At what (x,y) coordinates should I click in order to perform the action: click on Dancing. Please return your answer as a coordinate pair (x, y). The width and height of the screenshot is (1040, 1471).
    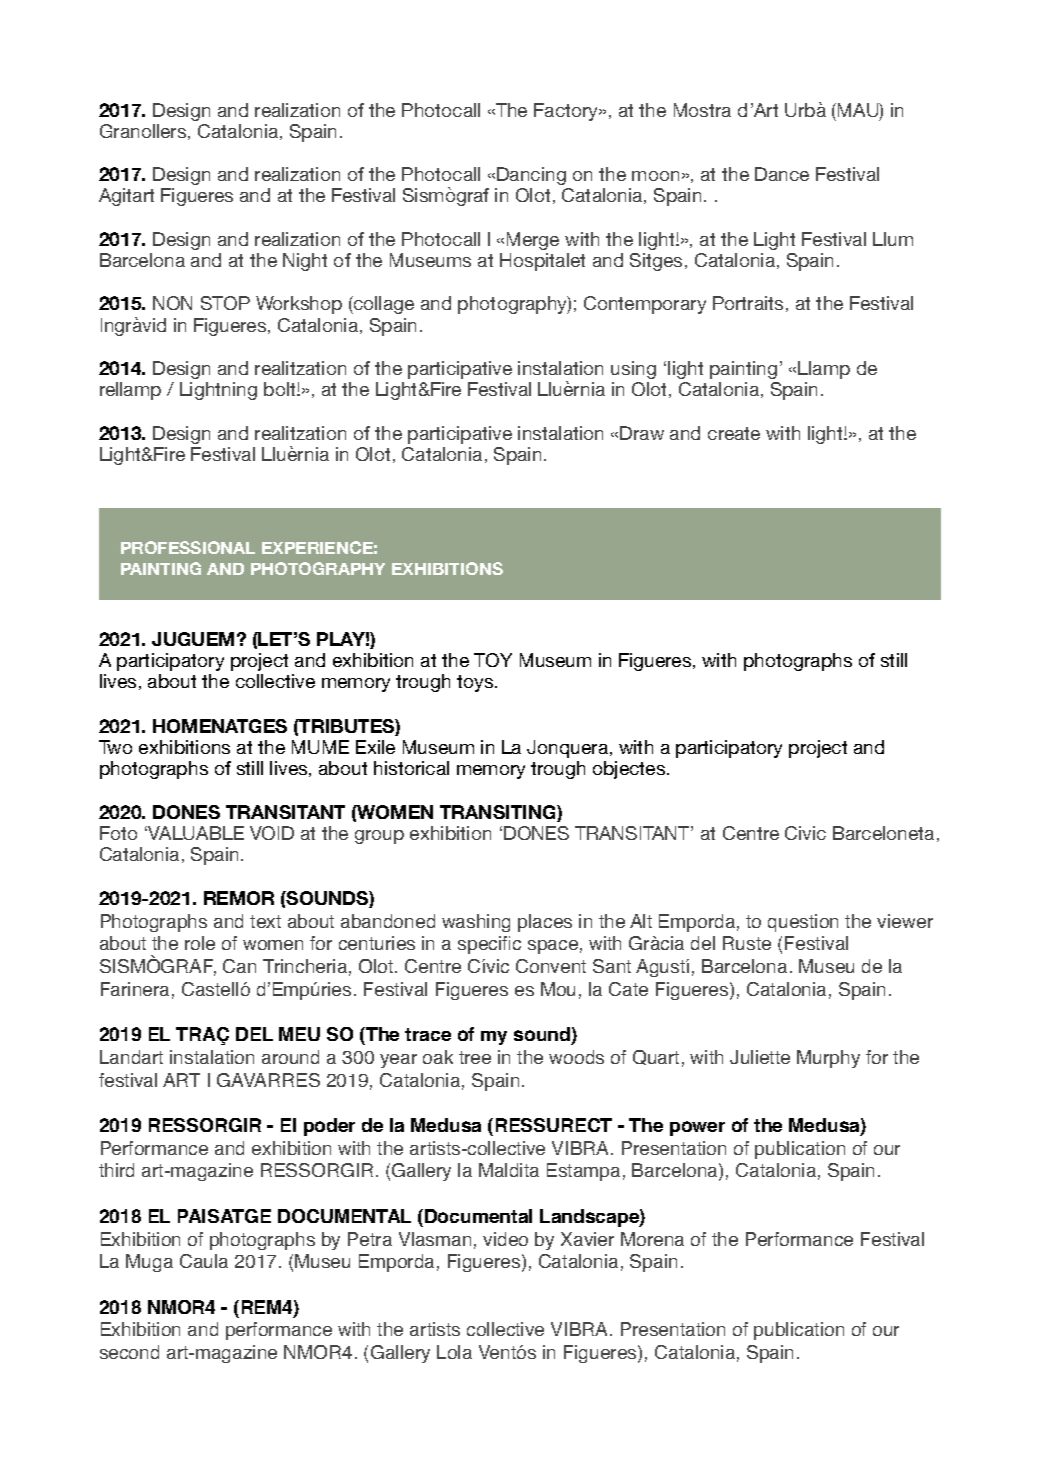
    Looking at the image, I should click on (531, 176).
